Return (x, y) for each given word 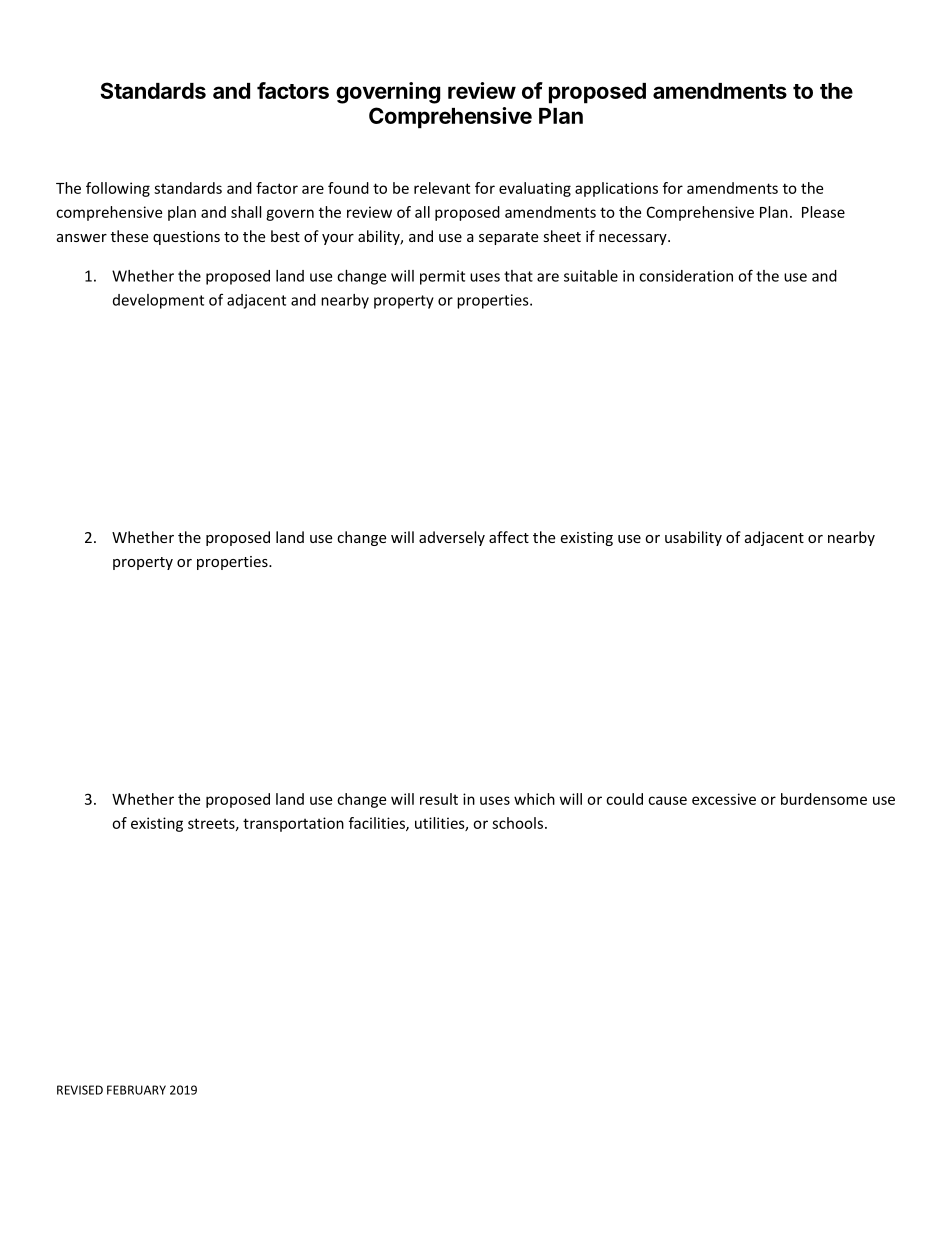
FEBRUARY (136, 1090)
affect (509, 537)
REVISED (80, 1090)
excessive (724, 799)
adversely (452, 538)
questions (186, 238)
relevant (442, 188)
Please (823, 212)
